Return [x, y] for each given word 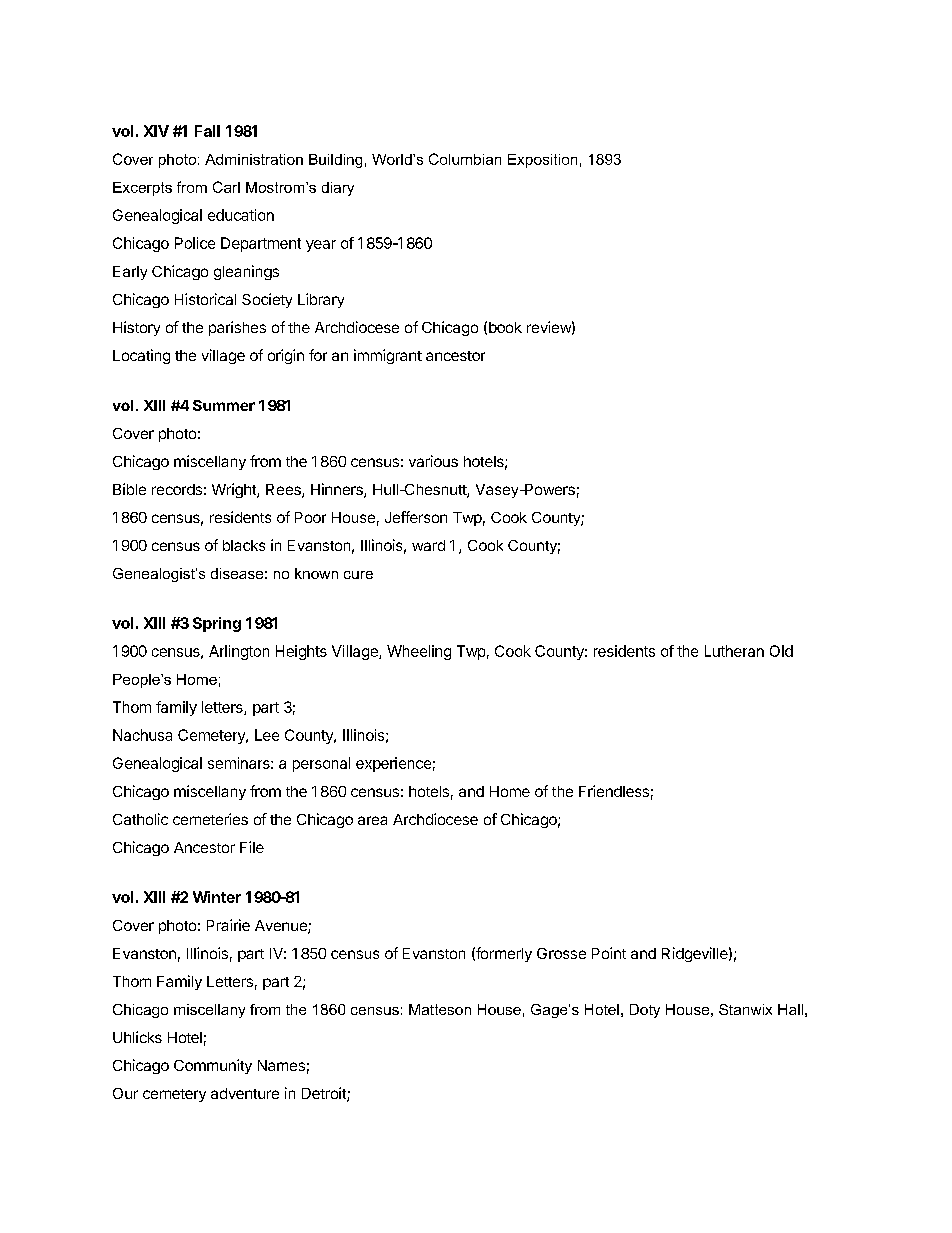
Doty [645, 1011]
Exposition [542, 161]
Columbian [465, 159]
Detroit [325, 1094]
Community [213, 1066]
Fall [207, 131]
